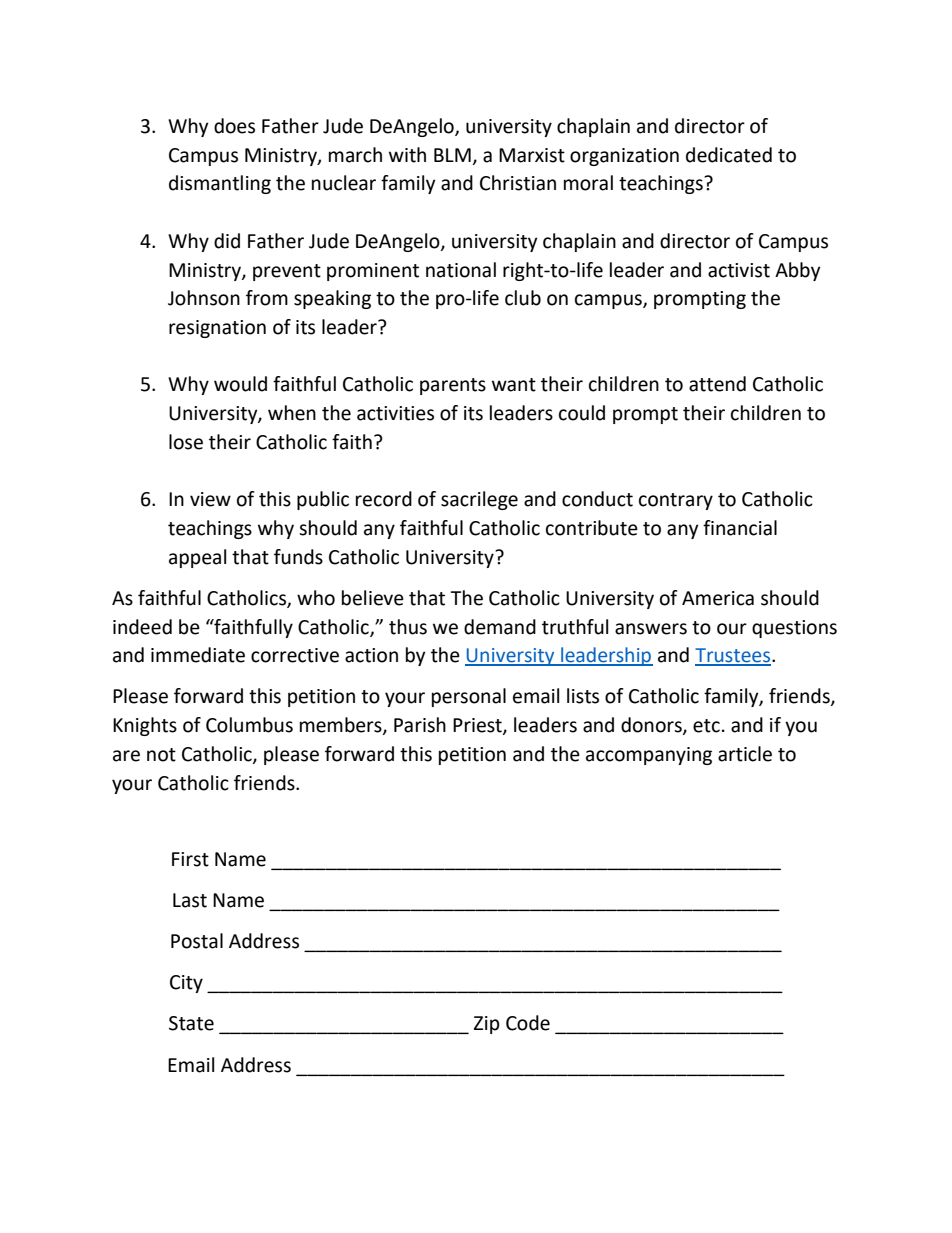 The height and width of the screenshot is (1233, 952). Describe the element at coordinates (500, 627) in the screenshot. I see `demand` at that location.
